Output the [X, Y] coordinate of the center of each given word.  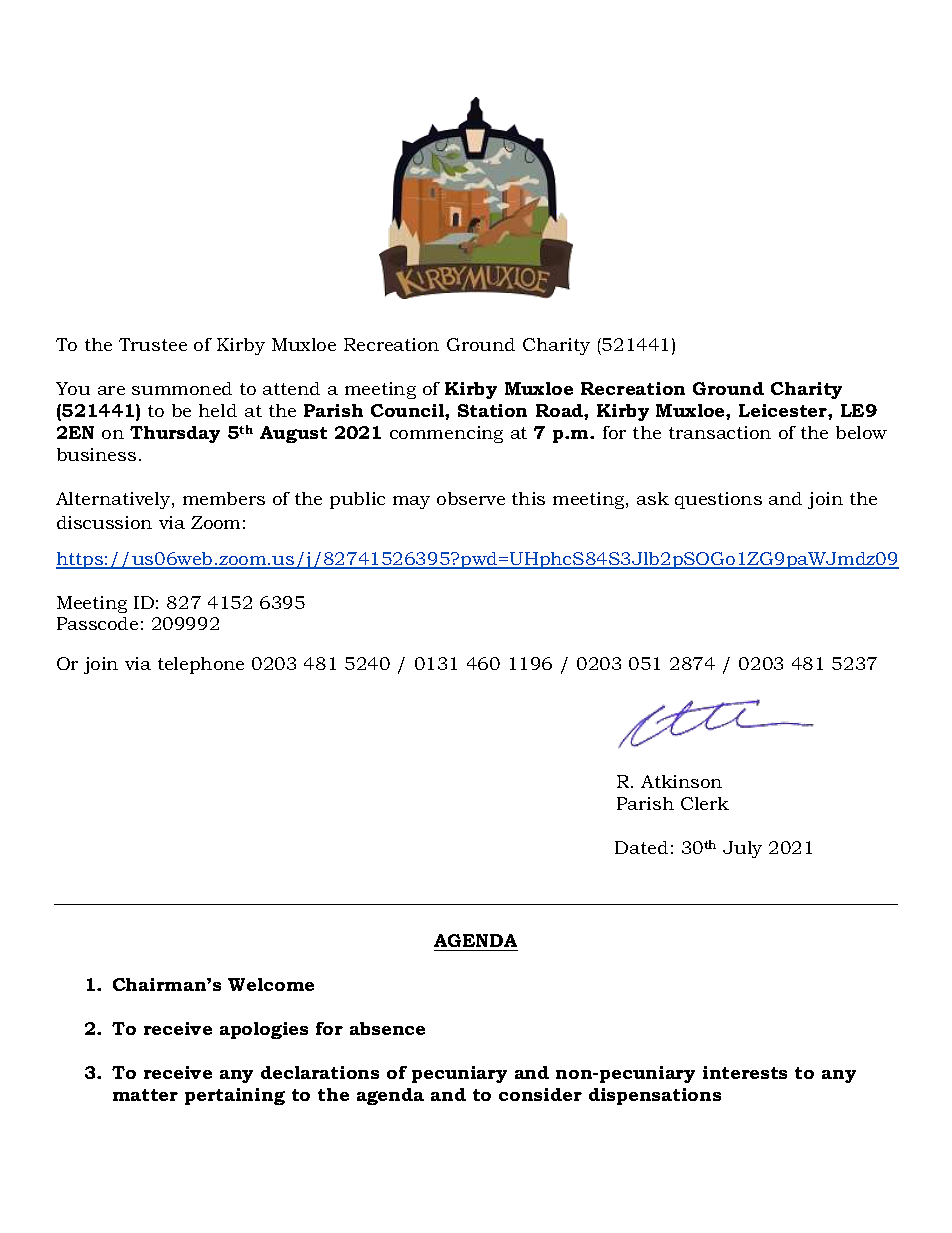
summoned [182, 388]
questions [718, 500]
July [742, 849]
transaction [720, 432]
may [411, 502]
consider [540, 1094]
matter [145, 1095]
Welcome [271, 984]
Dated [641, 847]
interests [745, 1072]
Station [492, 410]
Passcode [97, 623]
